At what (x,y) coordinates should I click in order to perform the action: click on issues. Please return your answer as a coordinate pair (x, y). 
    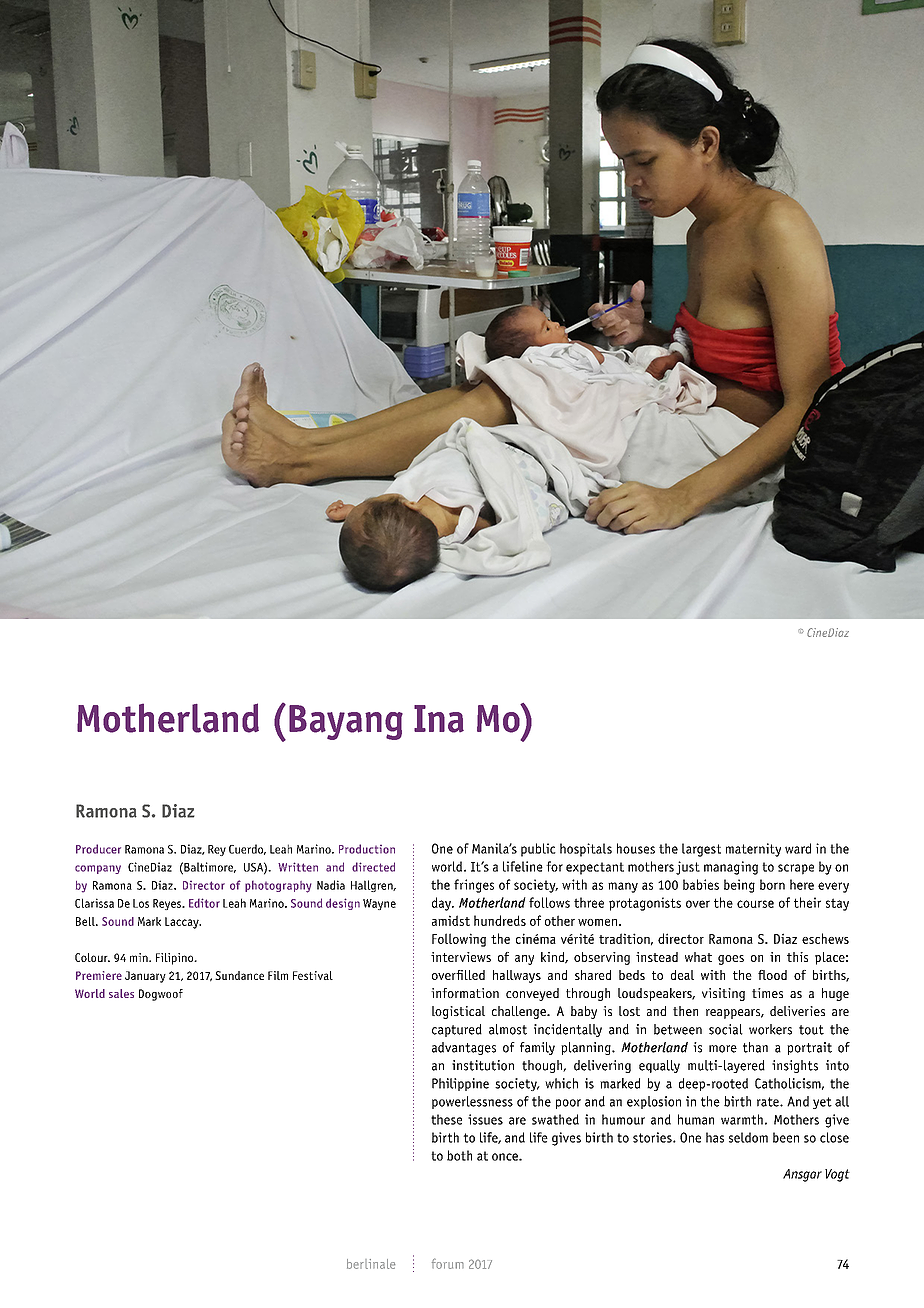
    Looking at the image, I should click on (485, 1119).
